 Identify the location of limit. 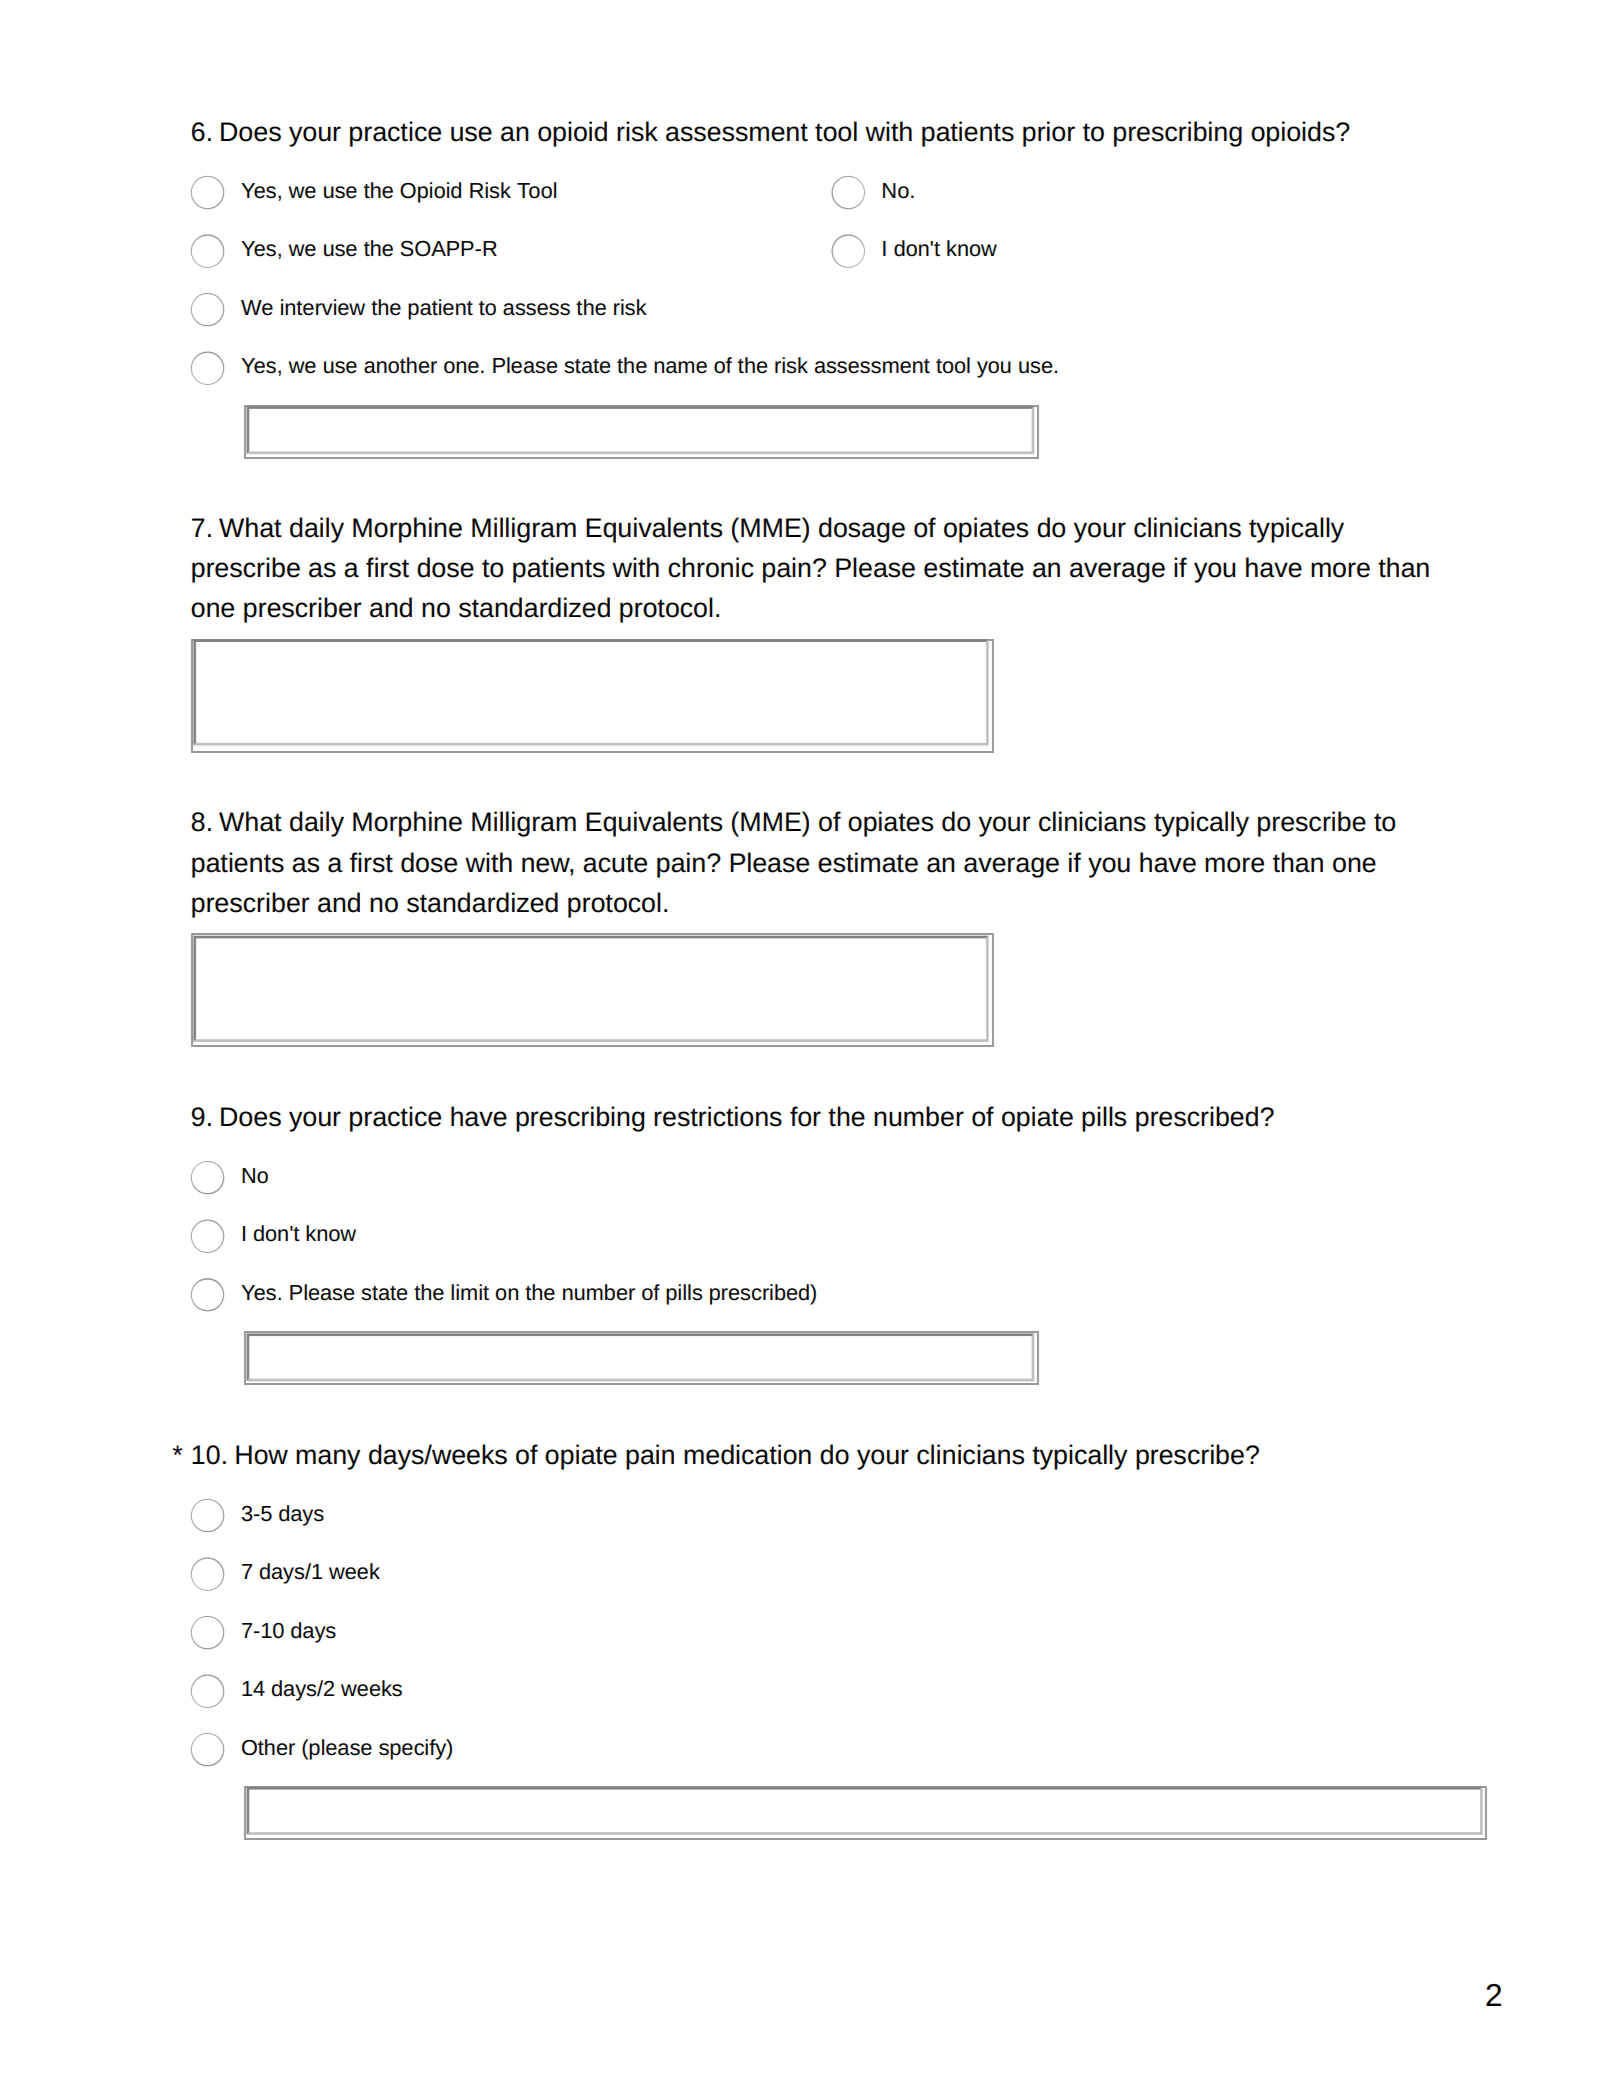
(470, 1292).
